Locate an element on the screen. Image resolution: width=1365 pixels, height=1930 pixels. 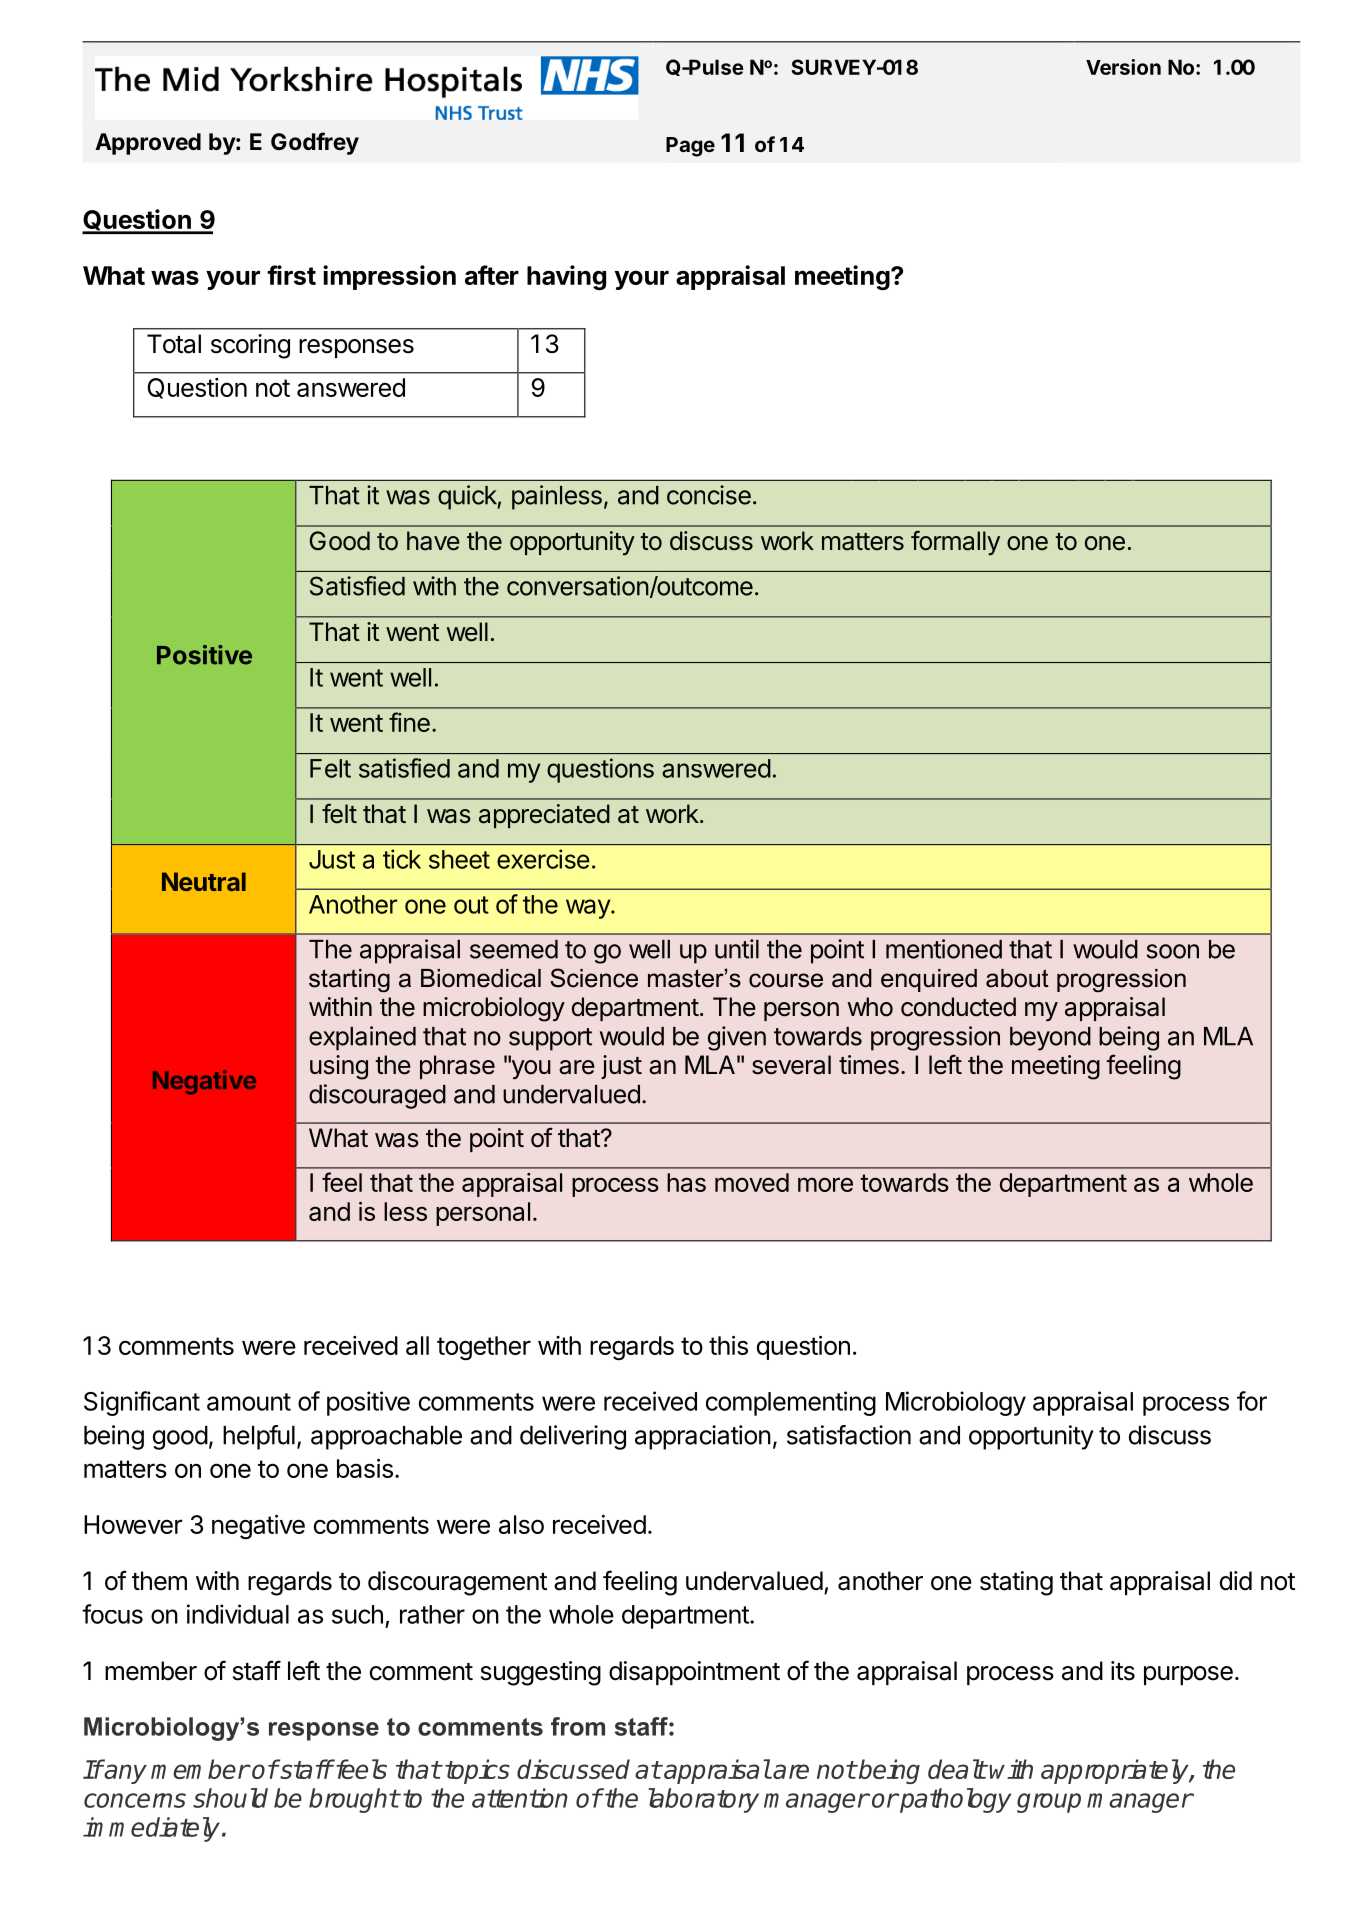
Neutral is located at coordinates (204, 881).
